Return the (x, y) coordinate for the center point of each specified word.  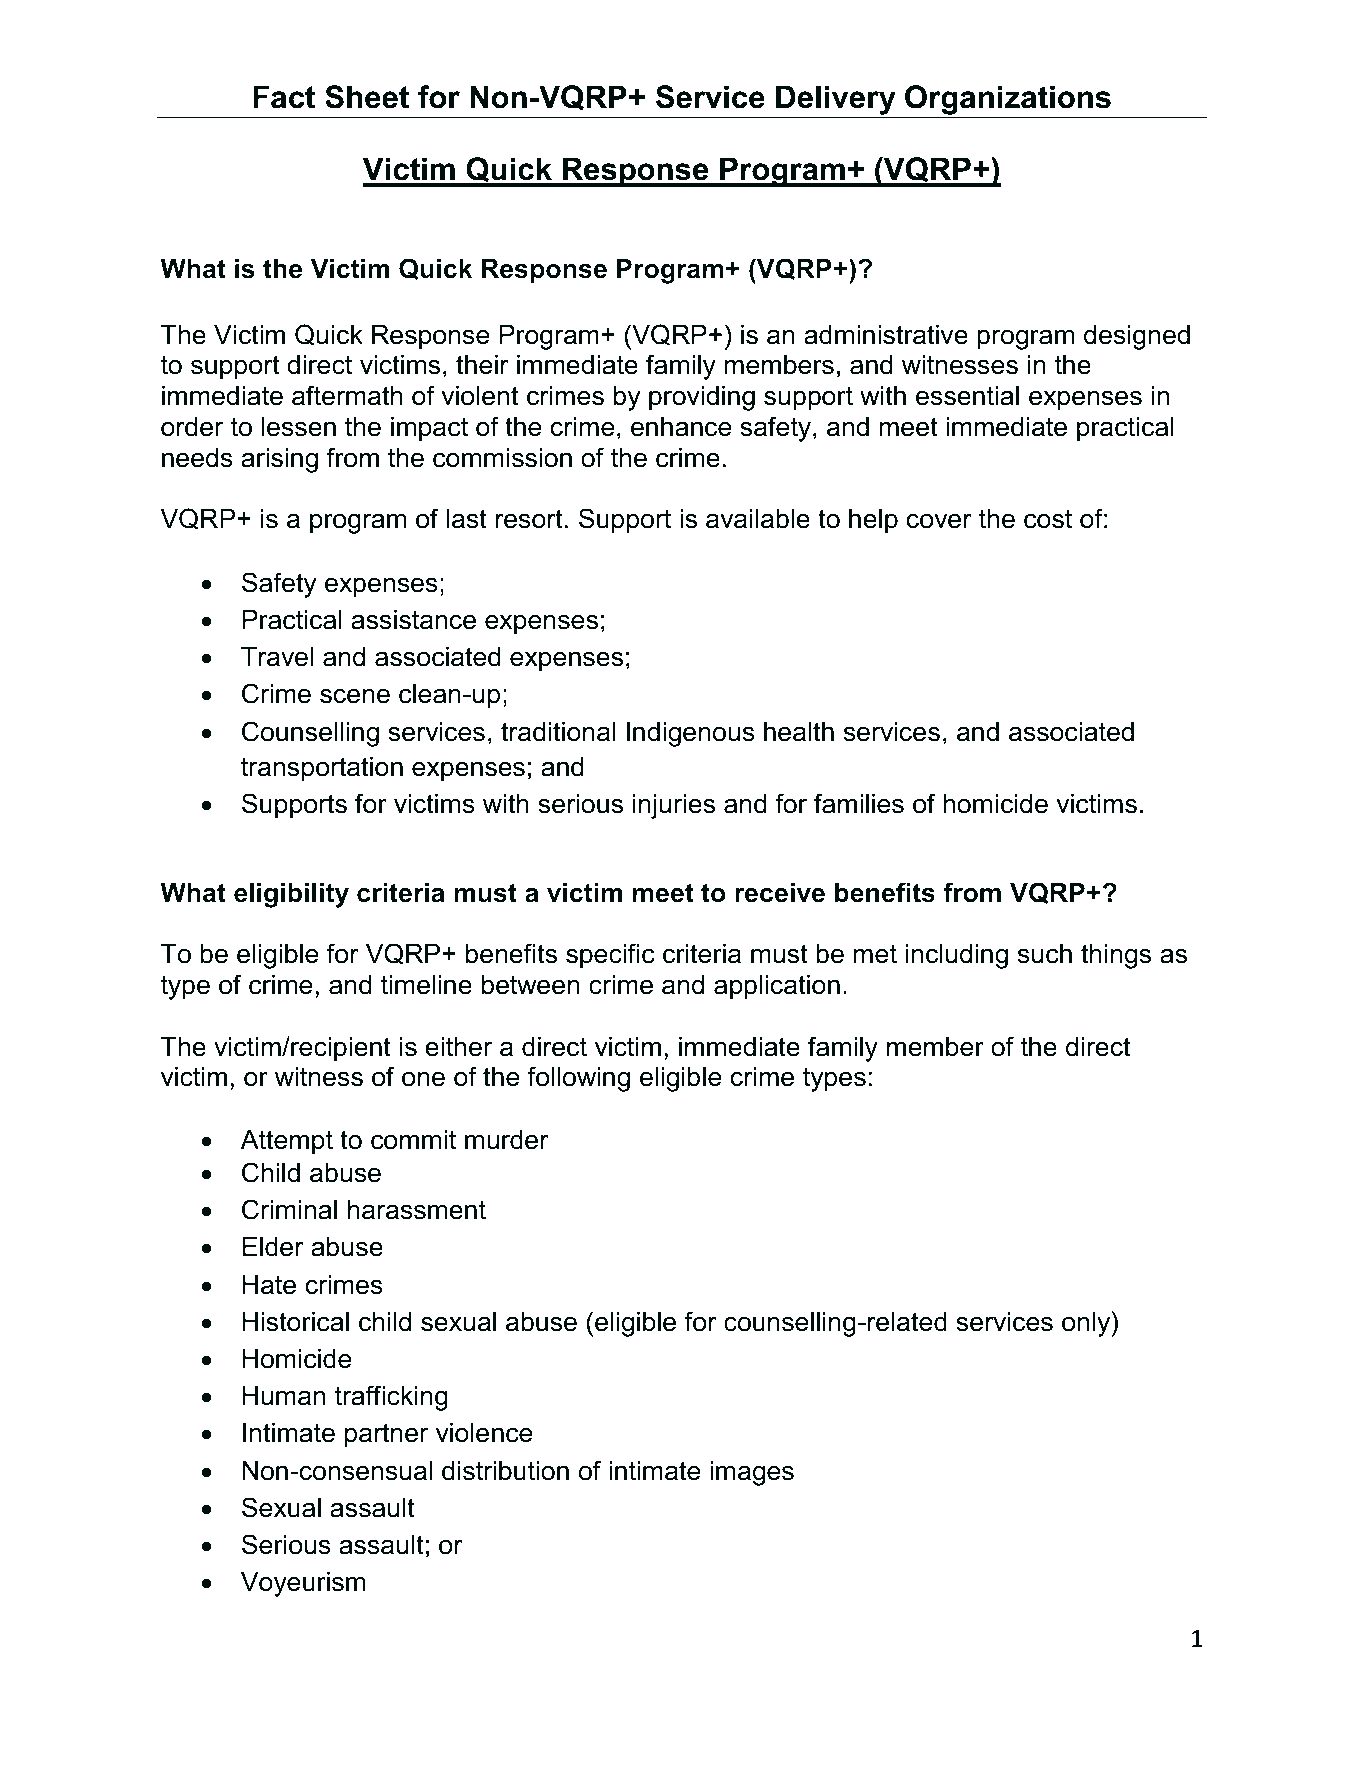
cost (1048, 519)
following (578, 1079)
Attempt (287, 1142)
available (758, 519)
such (1045, 954)
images (752, 1473)
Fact (284, 97)
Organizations (1008, 100)
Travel (277, 657)
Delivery (836, 100)
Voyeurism (303, 1584)
